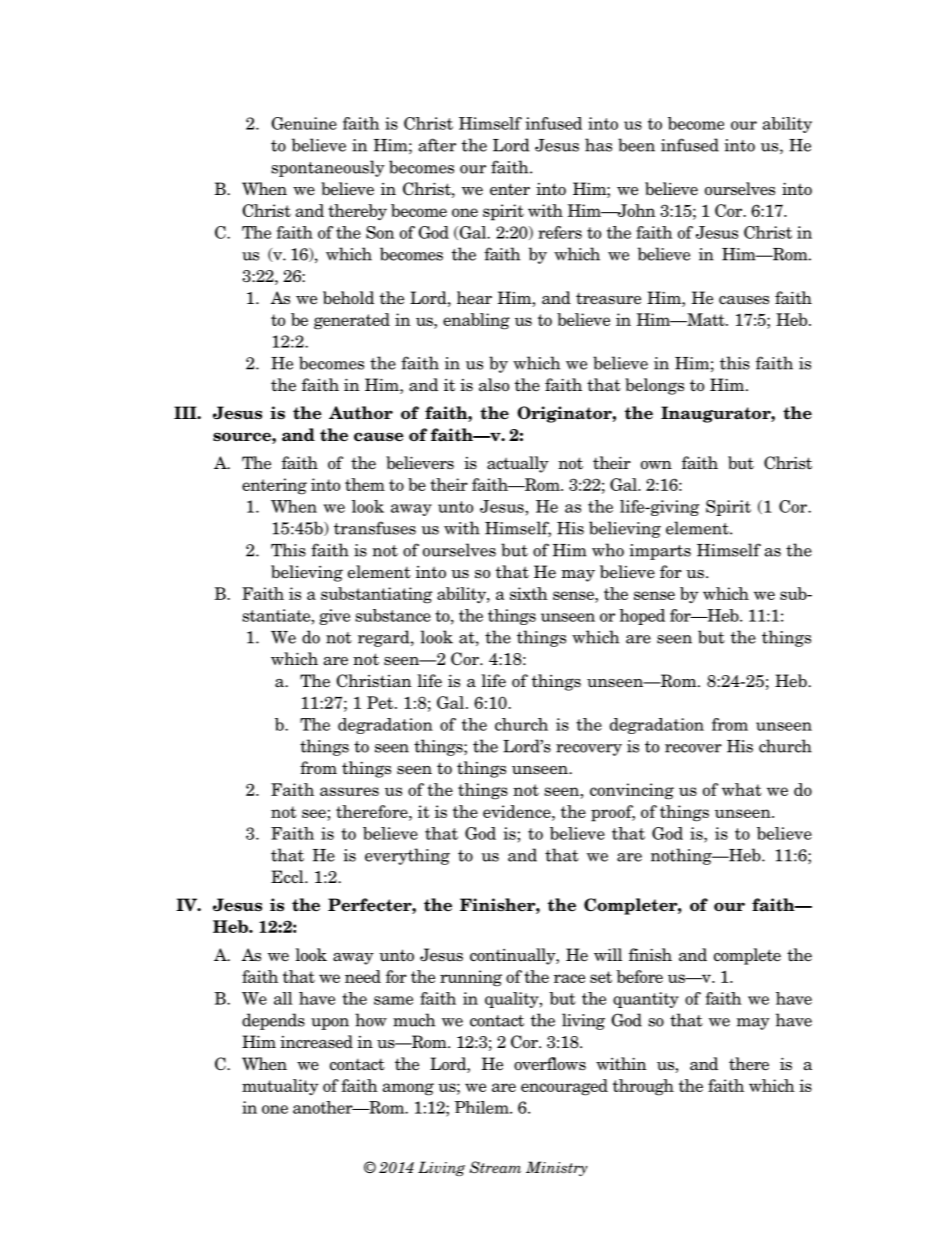 The height and width of the page is (1233, 952). I want to click on hoped, so click(642, 617).
